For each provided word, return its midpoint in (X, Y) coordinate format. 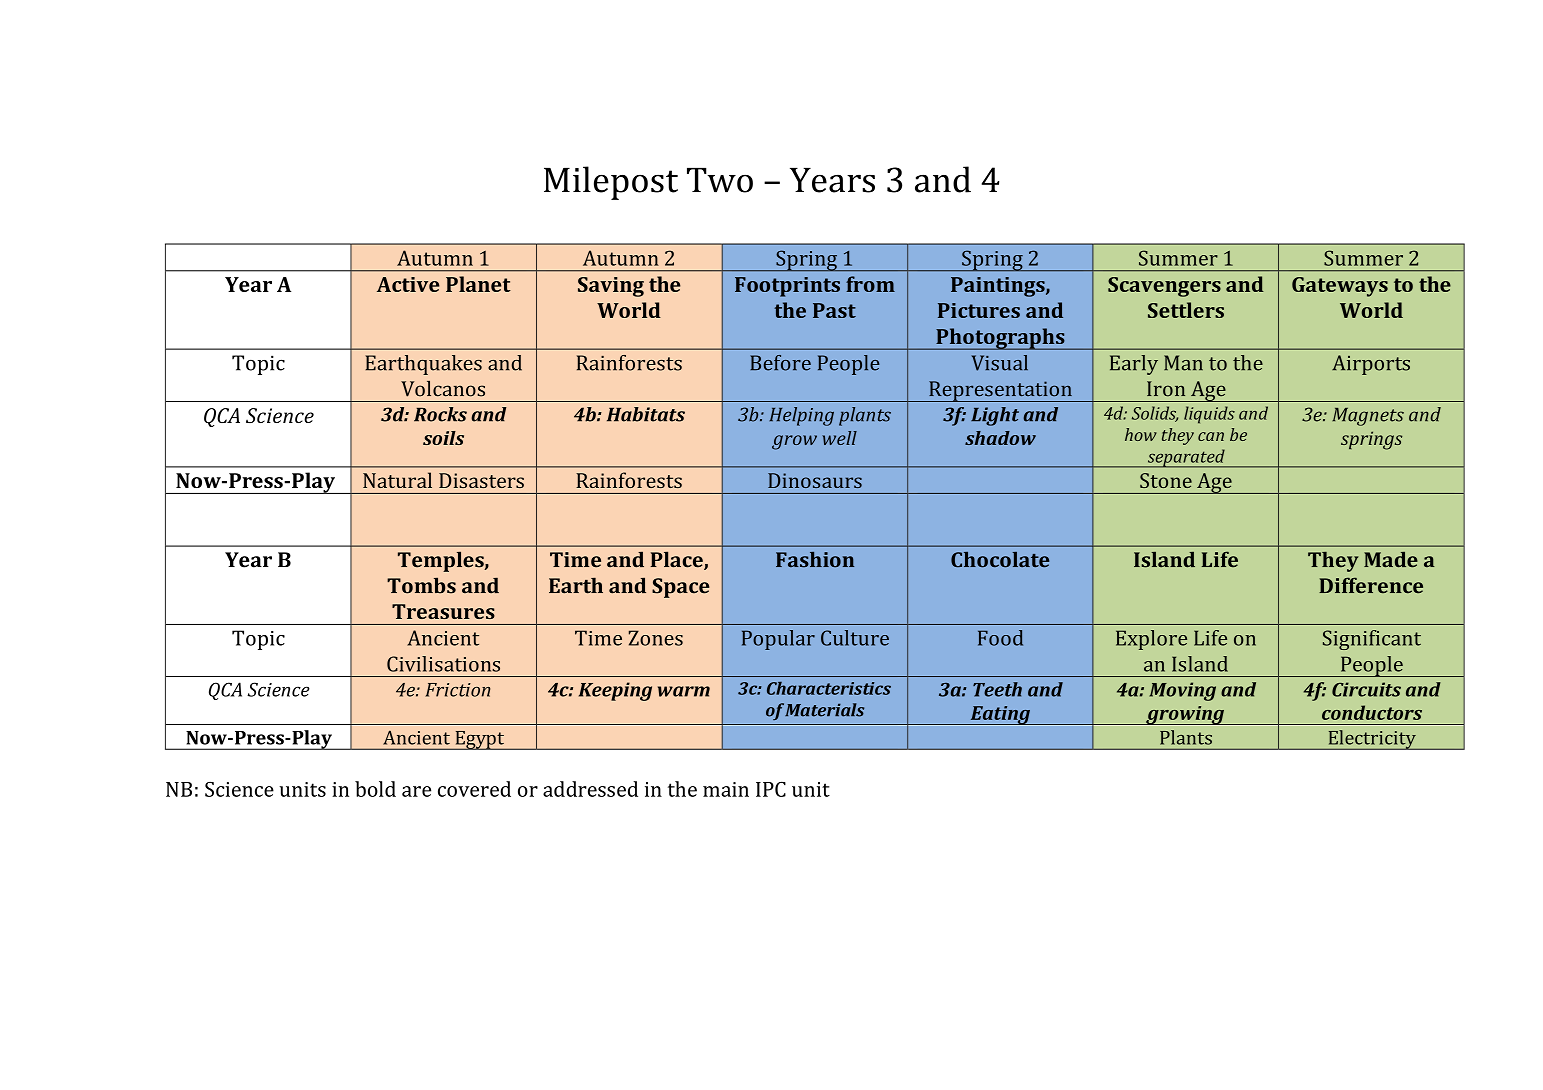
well (839, 438)
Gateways (1340, 287)
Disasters (481, 480)
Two (720, 180)
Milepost (611, 183)
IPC (771, 789)
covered (474, 789)
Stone (1166, 480)
